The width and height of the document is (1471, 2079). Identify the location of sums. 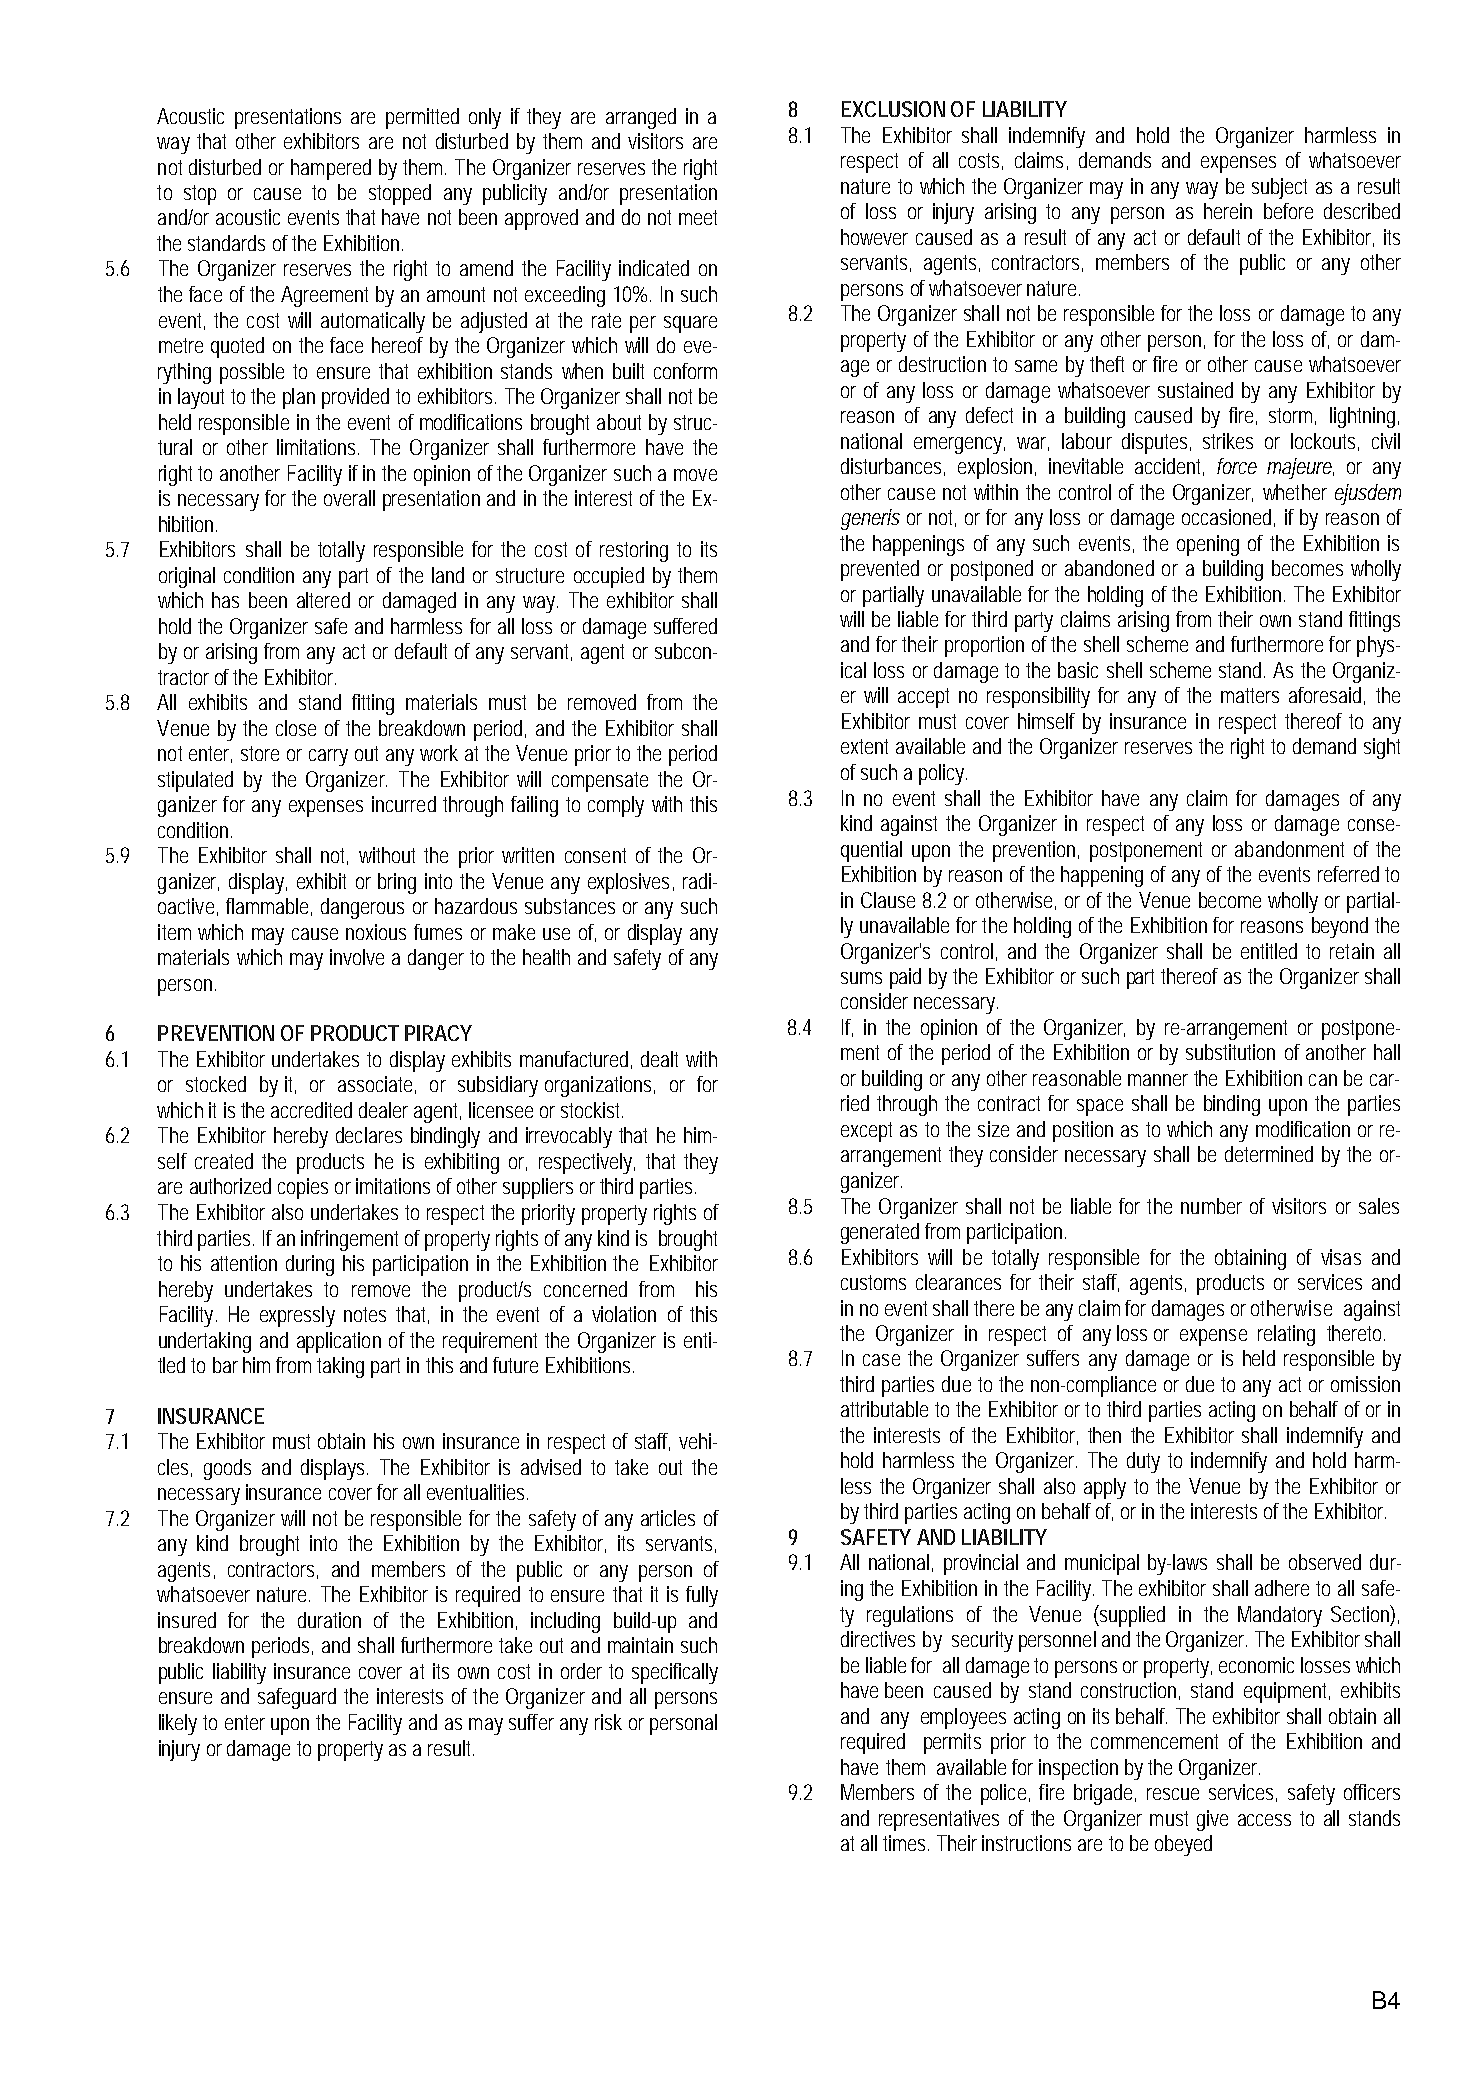
(861, 978).
